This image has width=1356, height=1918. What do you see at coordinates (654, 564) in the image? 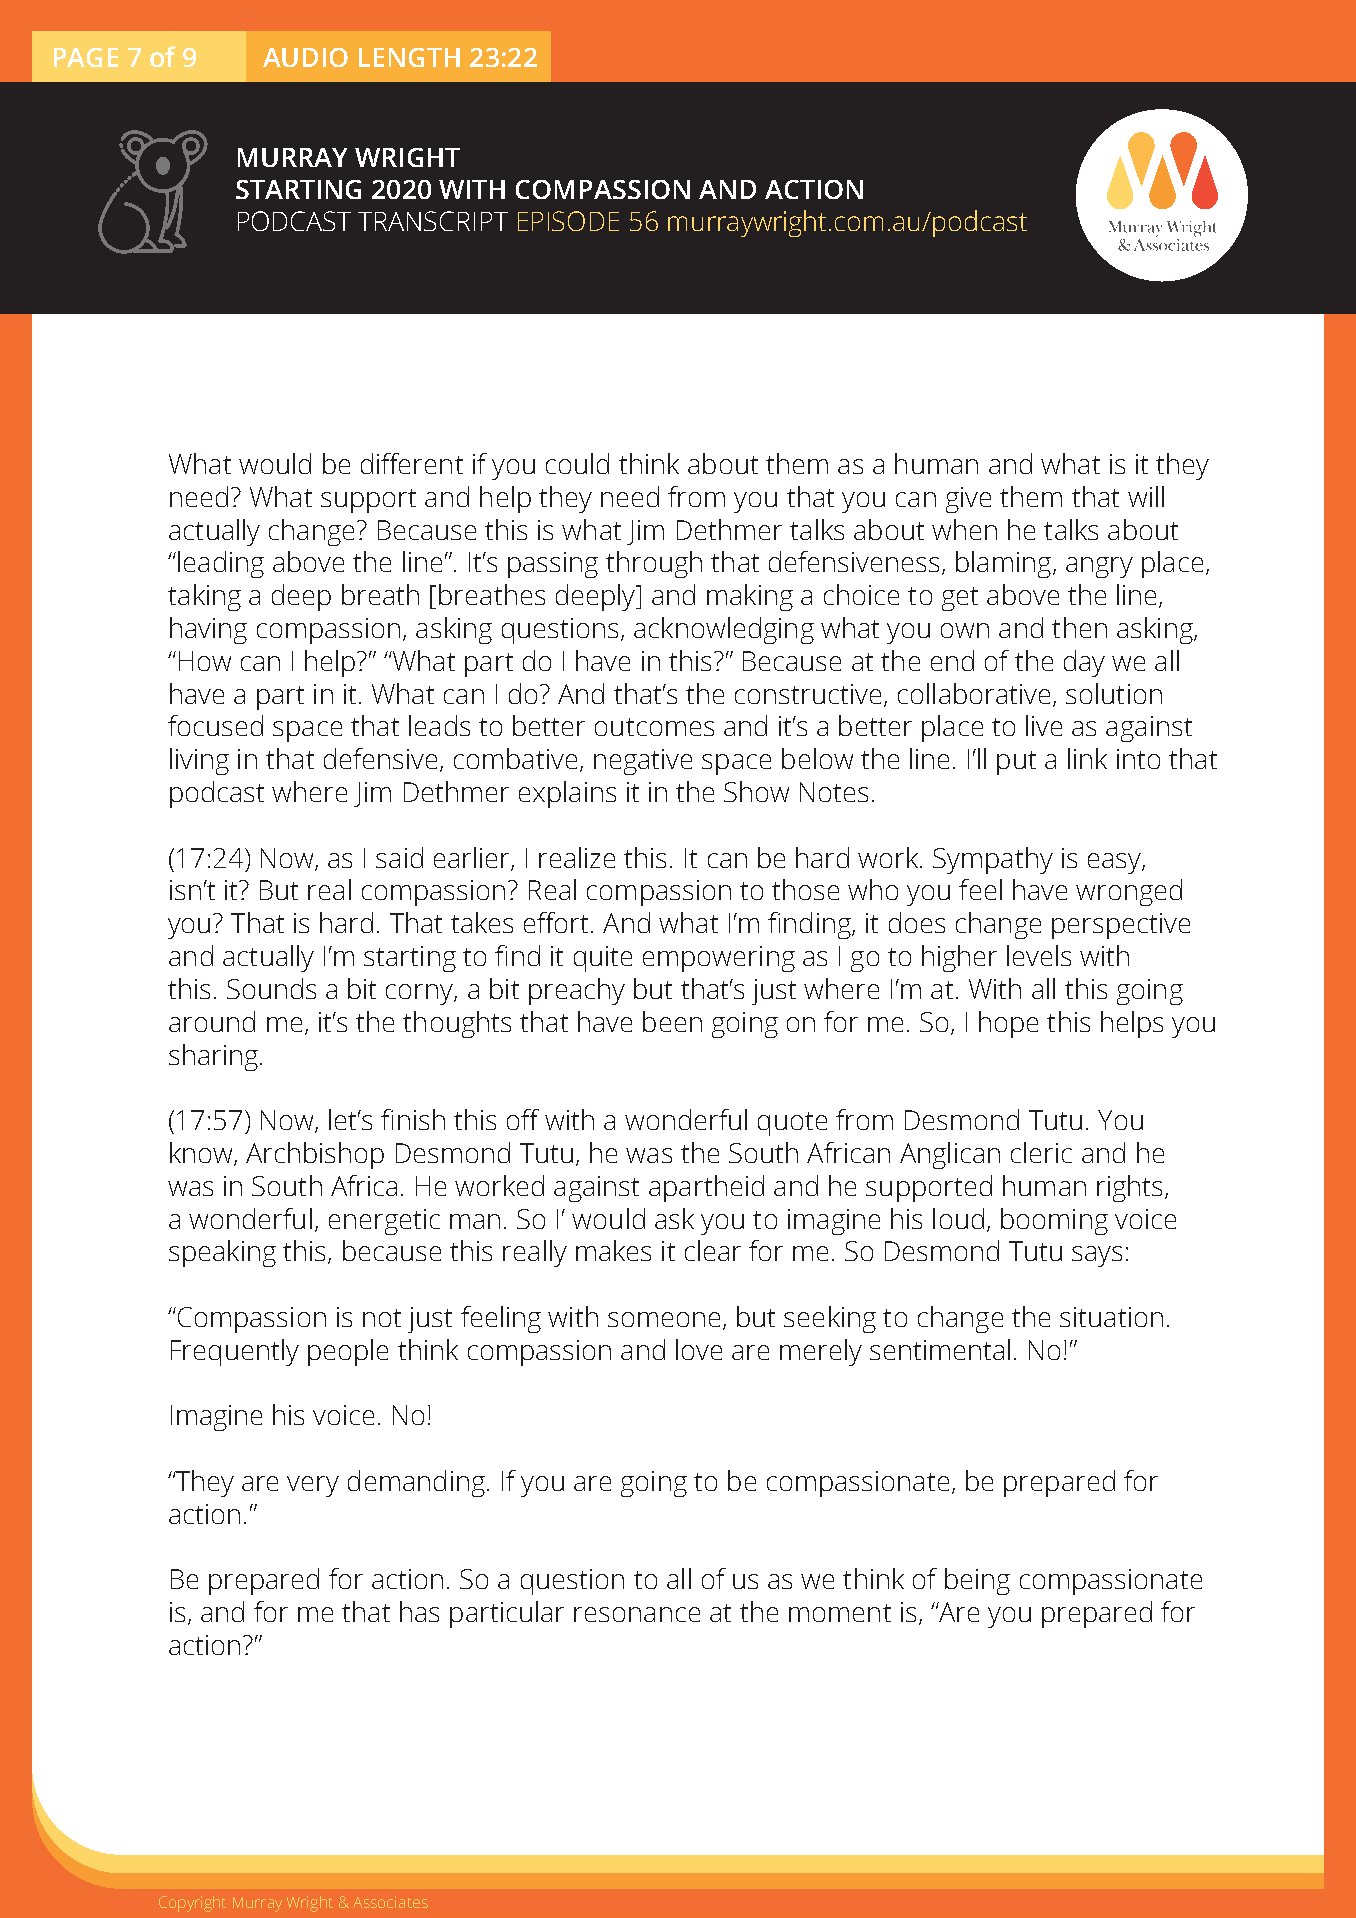
I see `through` at bounding box center [654, 564].
